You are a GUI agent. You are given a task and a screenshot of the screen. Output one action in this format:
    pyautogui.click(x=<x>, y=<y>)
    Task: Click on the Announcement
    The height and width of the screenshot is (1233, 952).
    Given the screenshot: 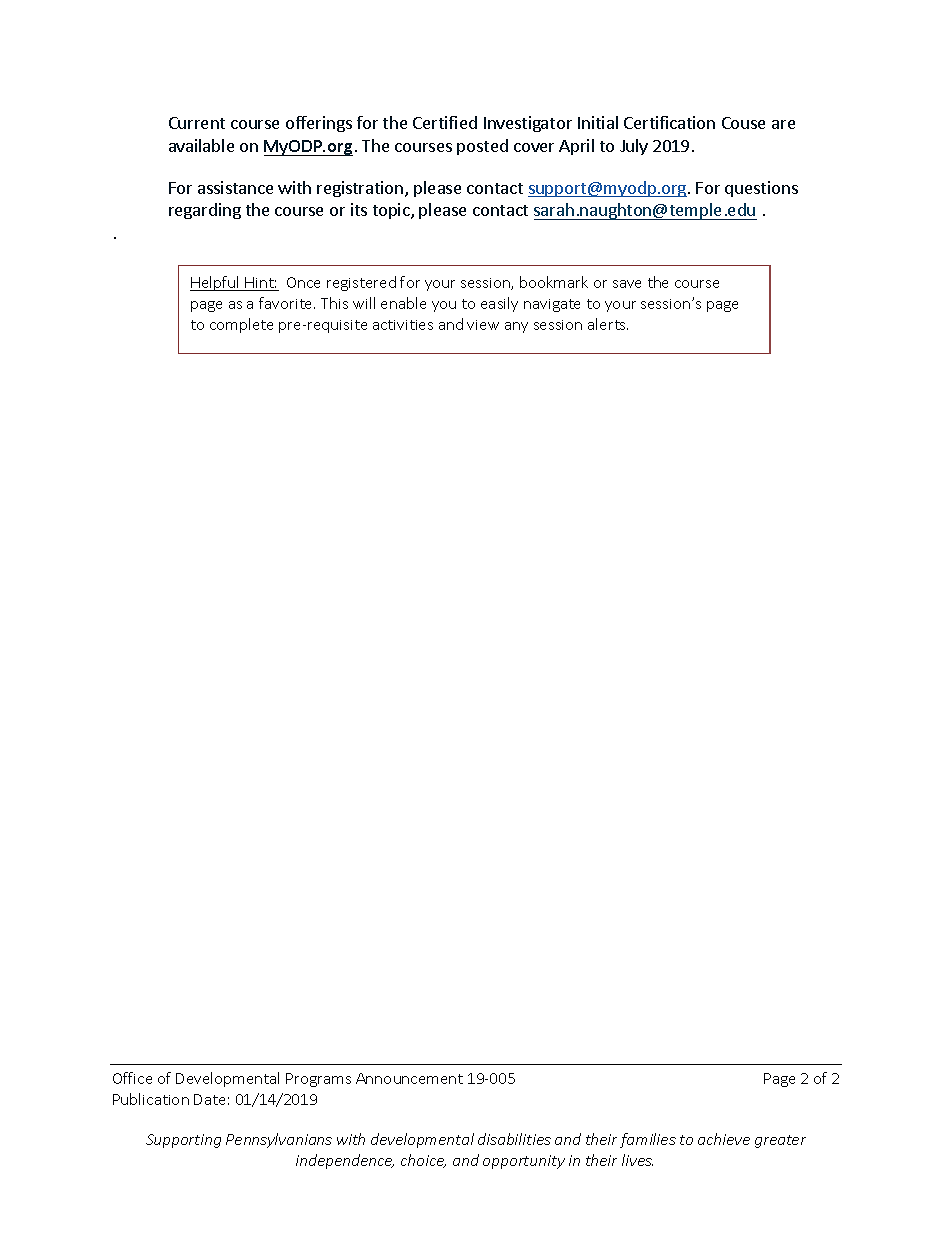 What is the action you would take?
    pyautogui.click(x=409, y=1078)
